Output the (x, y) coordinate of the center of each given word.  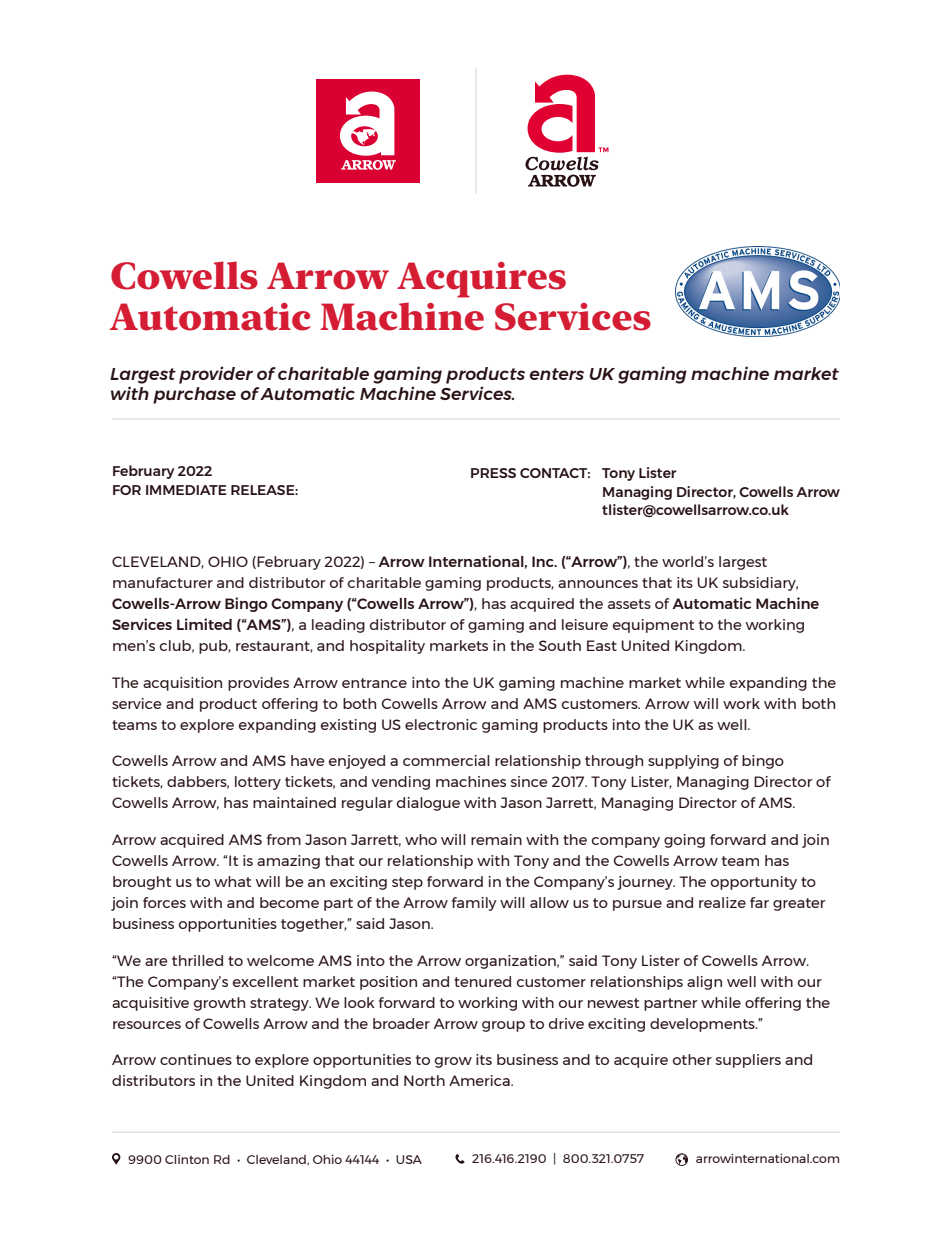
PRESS (493, 473)
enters (557, 374)
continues (196, 1059)
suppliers (748, 1061)
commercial (446, 760)
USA (409, 1159)
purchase (194, 395)
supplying (683, 762)
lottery (258, 783)
